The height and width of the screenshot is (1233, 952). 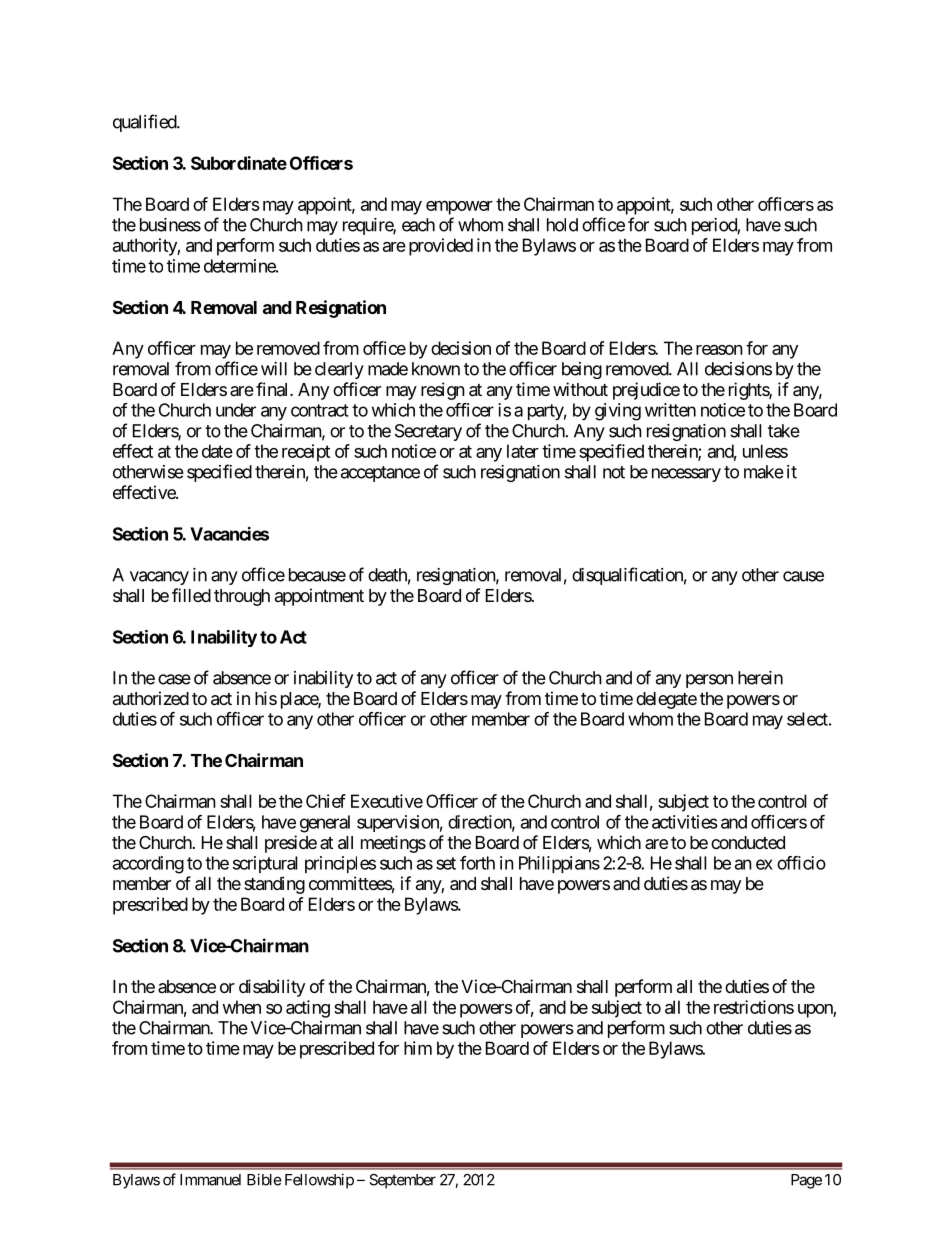 I want to click on conducted, so click(x=748, y=842).
